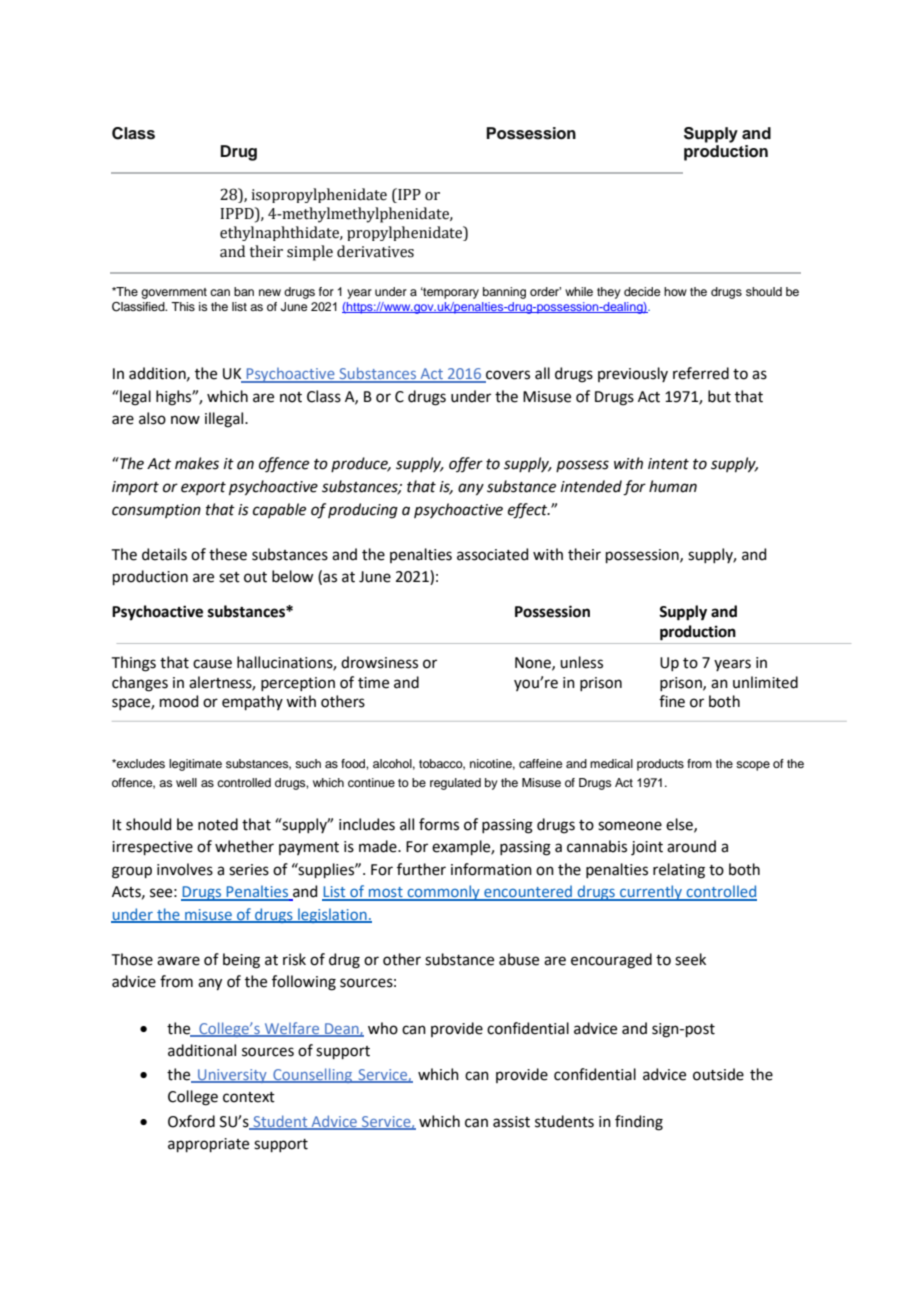  What do you see at coordinates (511, 1122) in the screenshot?
I see `assist` at bounding box center [511, 1122].
